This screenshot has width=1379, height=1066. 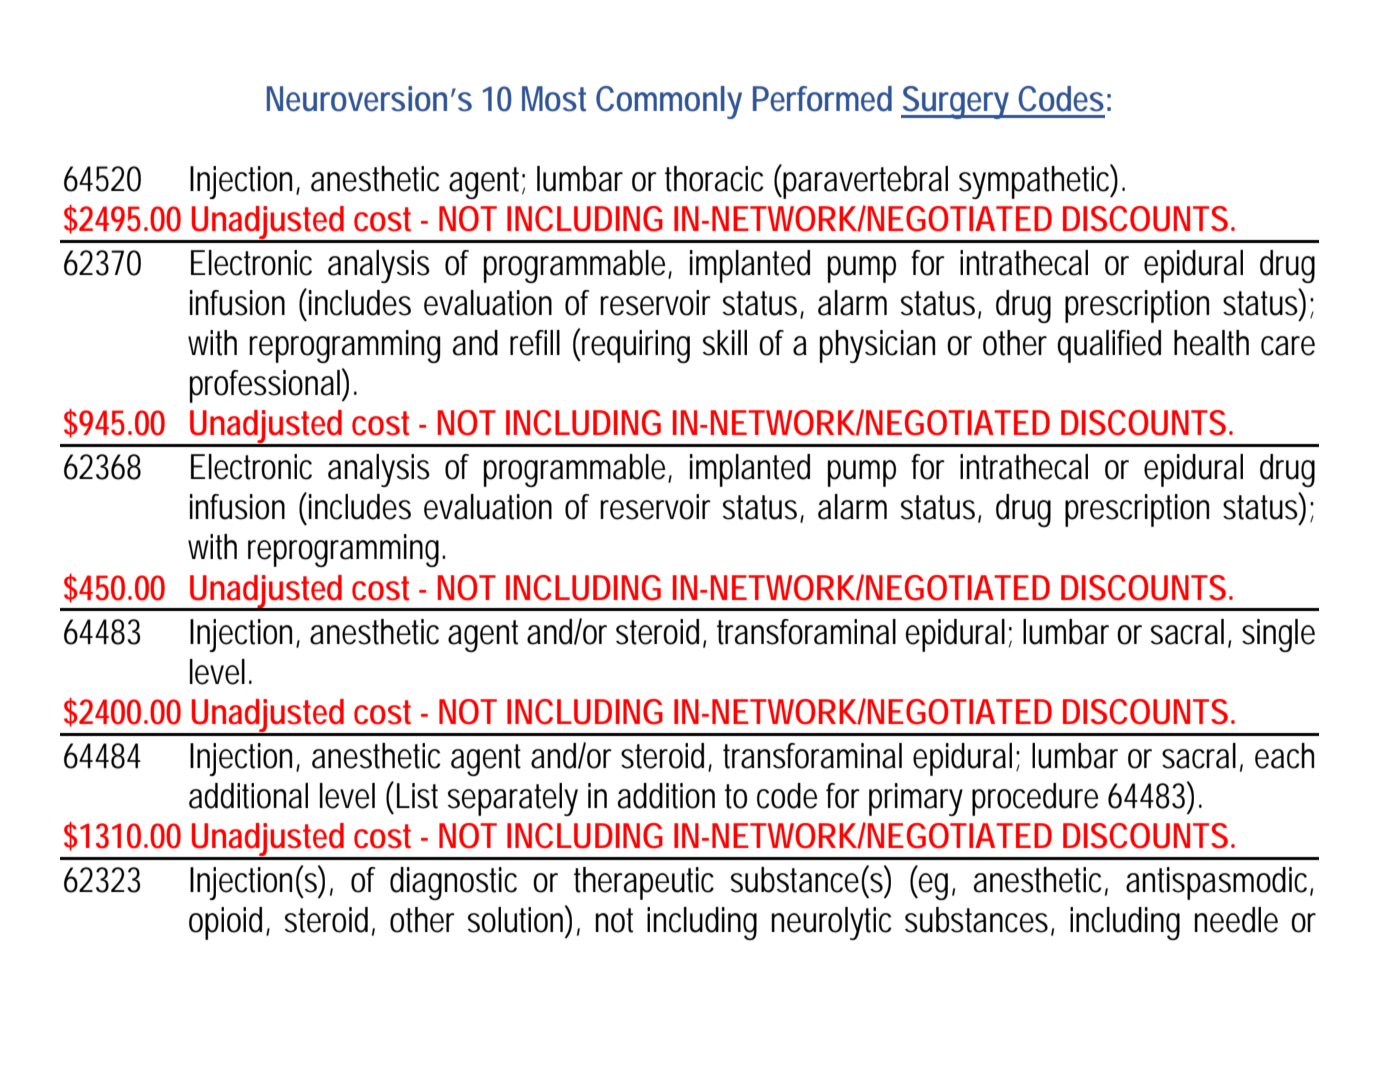 I want to click on health, so click(x=1211, y=343).
